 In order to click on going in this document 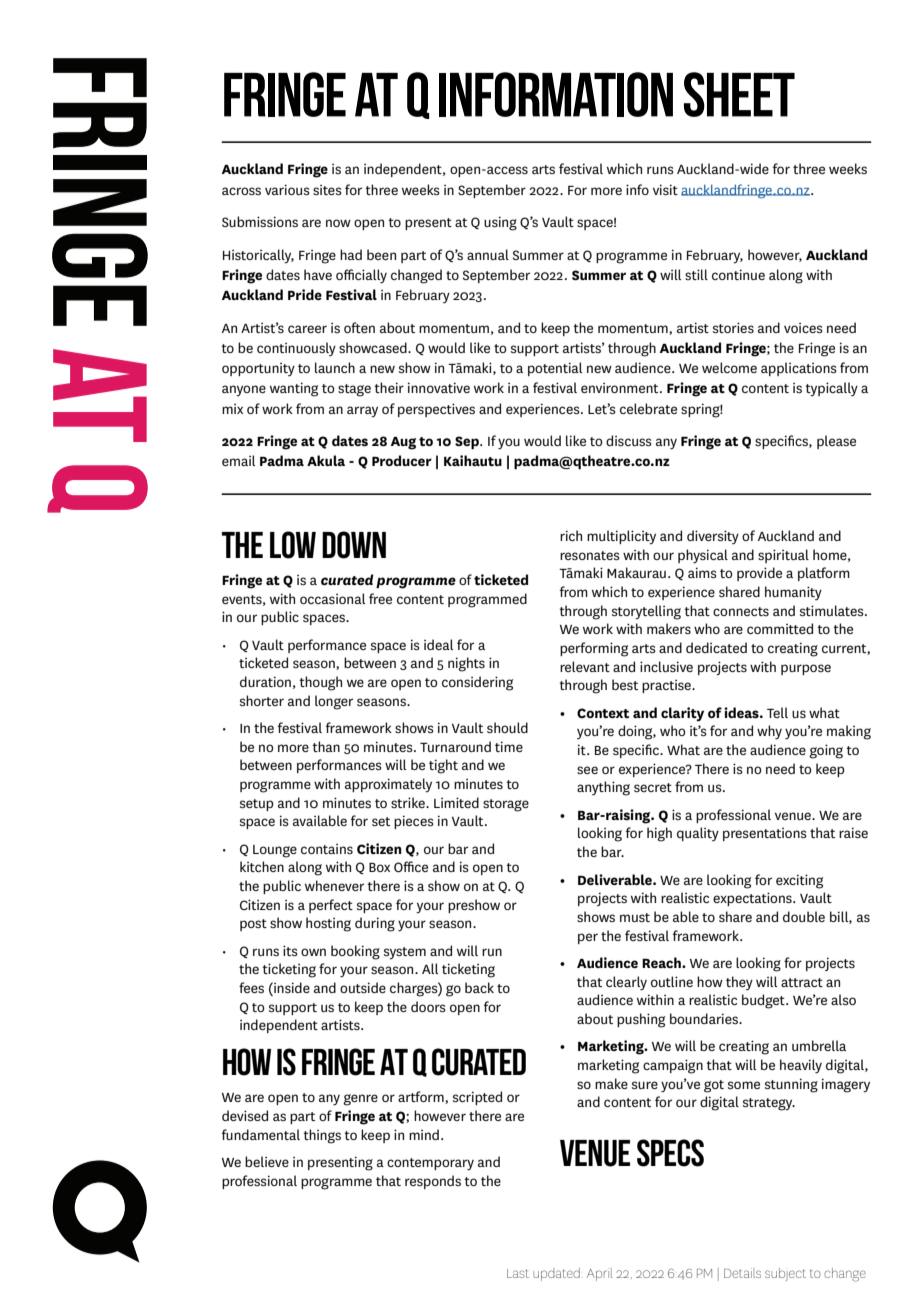, I will do `click(826, 751)`.
